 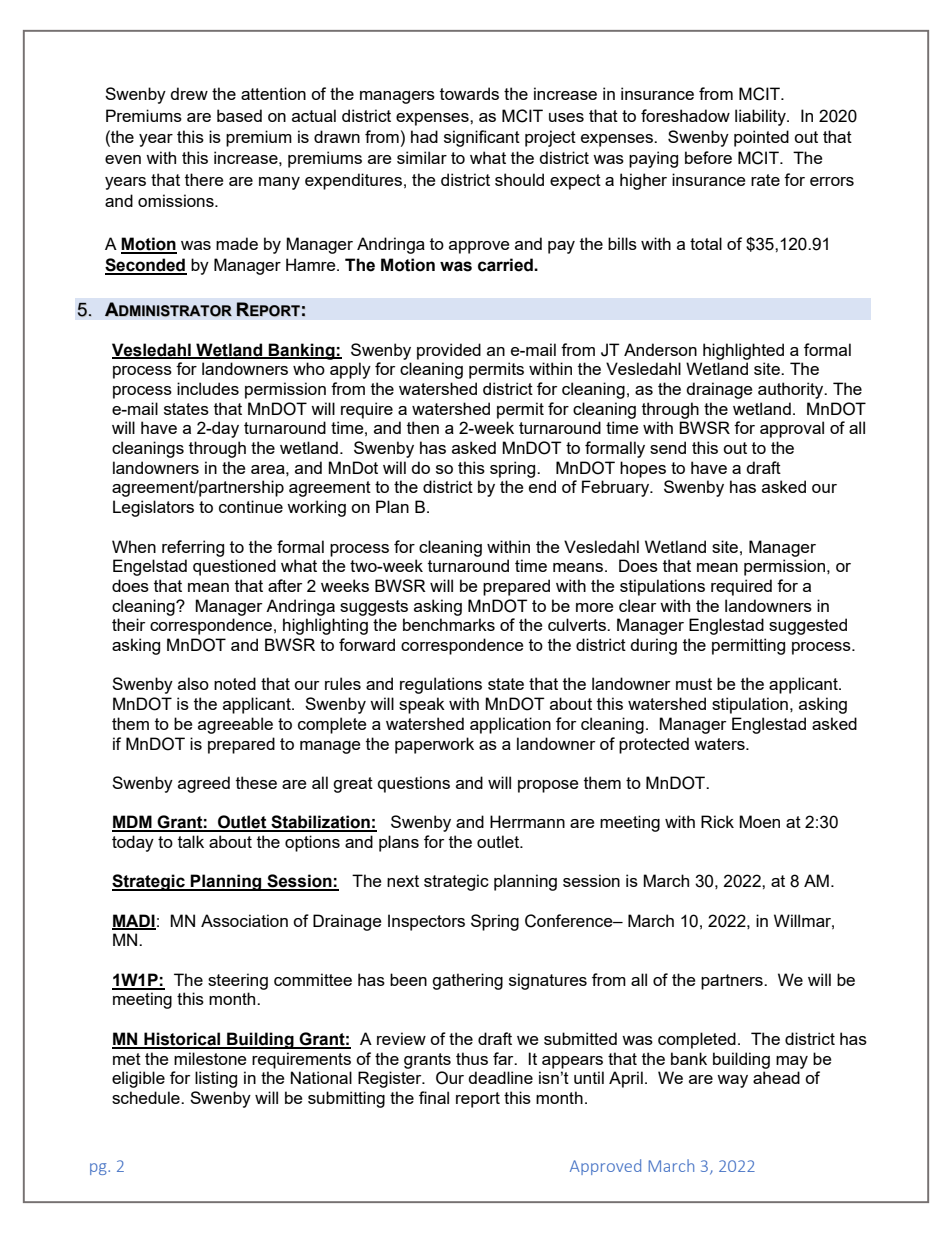 I want to click on regulations, so click(x=441, y=685).
